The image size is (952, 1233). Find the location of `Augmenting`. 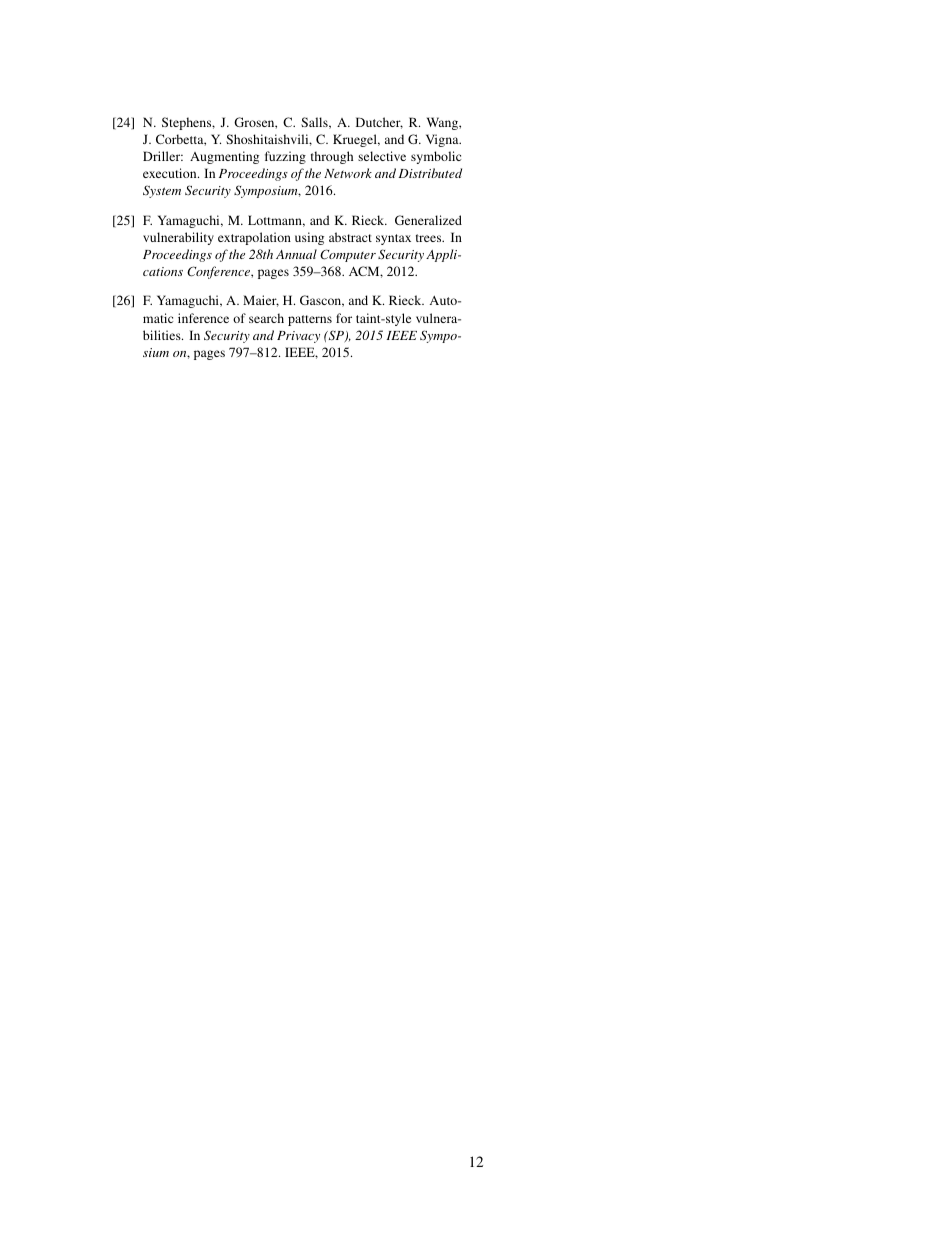

Augmenting is located at coordinates (224, 157).
